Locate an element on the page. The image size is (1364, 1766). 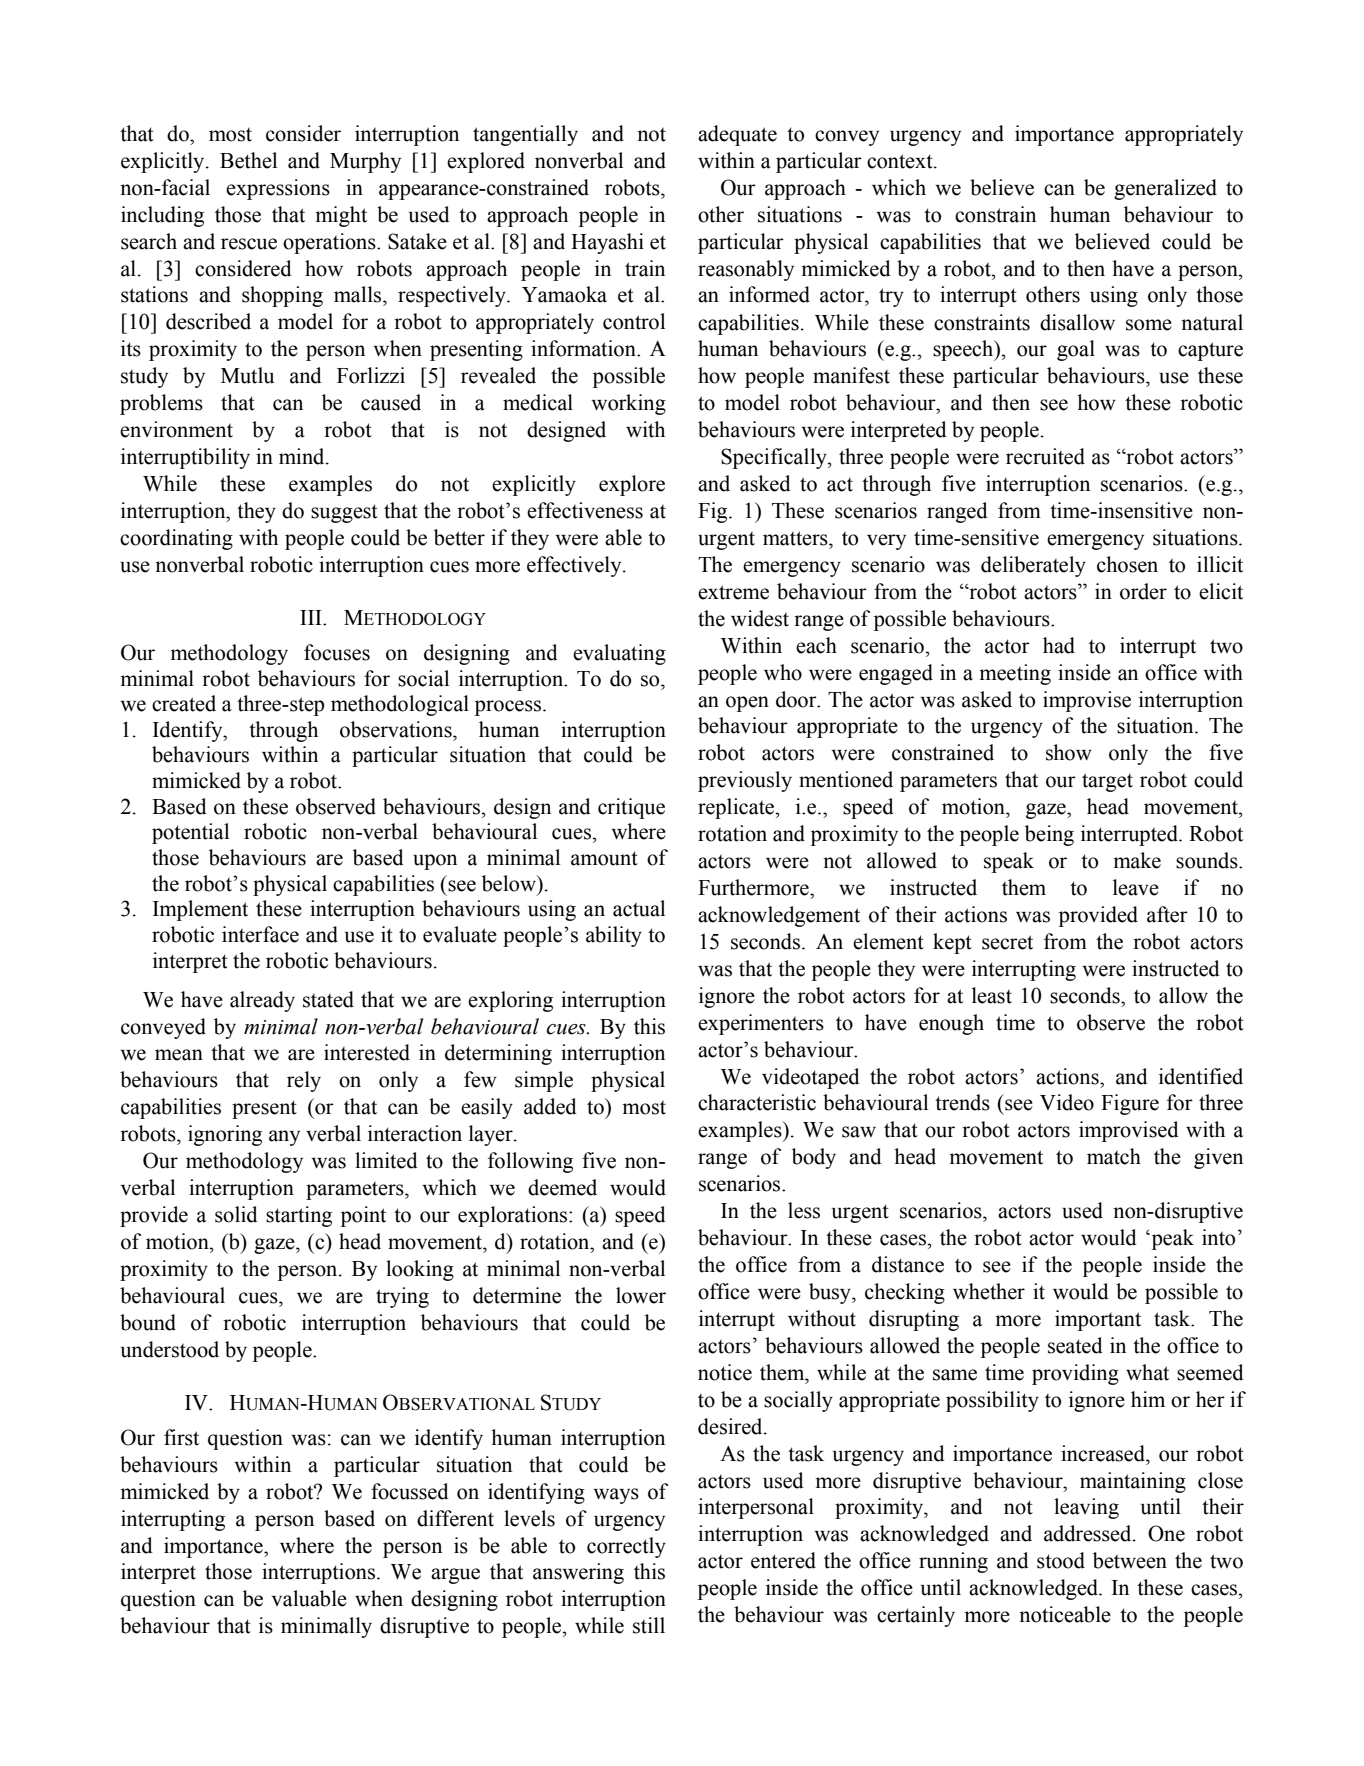
Implement is located at coordinates (200, 910).
